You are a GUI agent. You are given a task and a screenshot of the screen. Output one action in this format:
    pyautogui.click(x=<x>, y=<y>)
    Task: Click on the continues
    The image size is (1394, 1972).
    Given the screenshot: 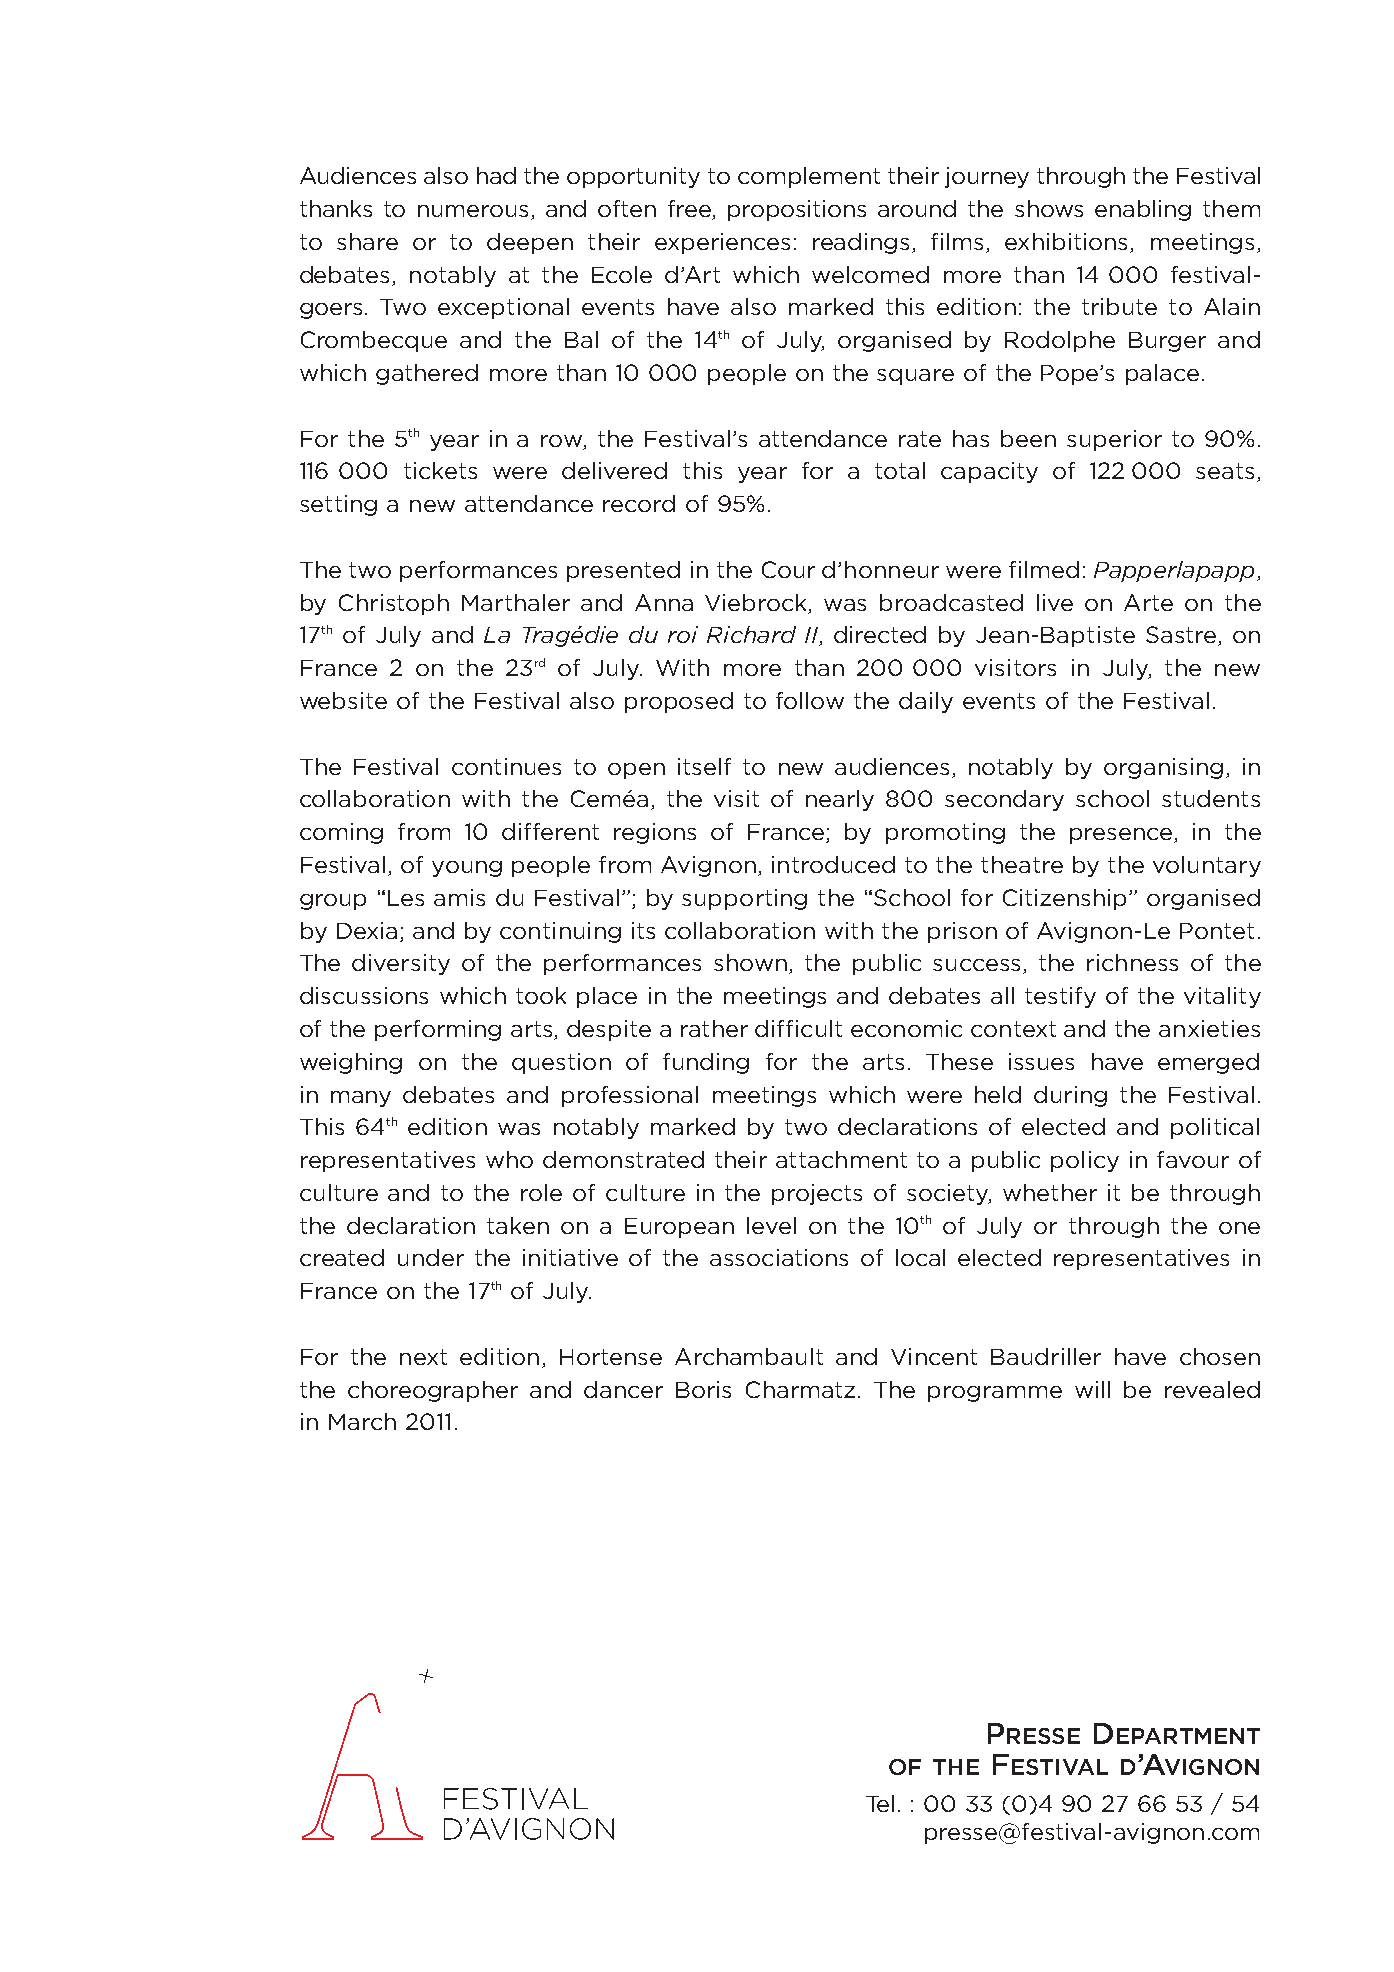 What is the action you would take?
    pyautogui.click(x=506, y=766)
